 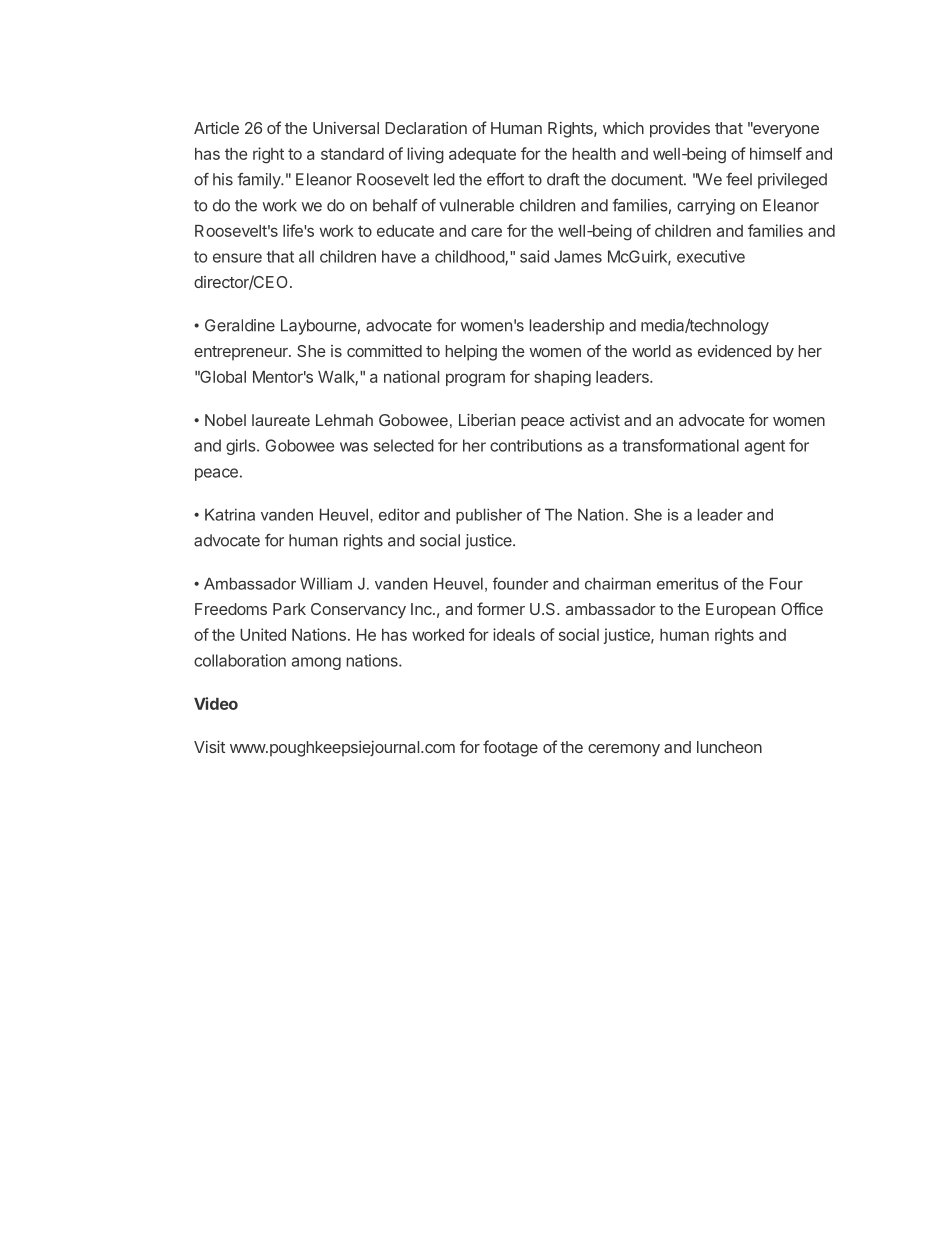 What do you see at coordinates (729, 747) in the document?
I see `luncheon` at bounding box center [729, 747].
